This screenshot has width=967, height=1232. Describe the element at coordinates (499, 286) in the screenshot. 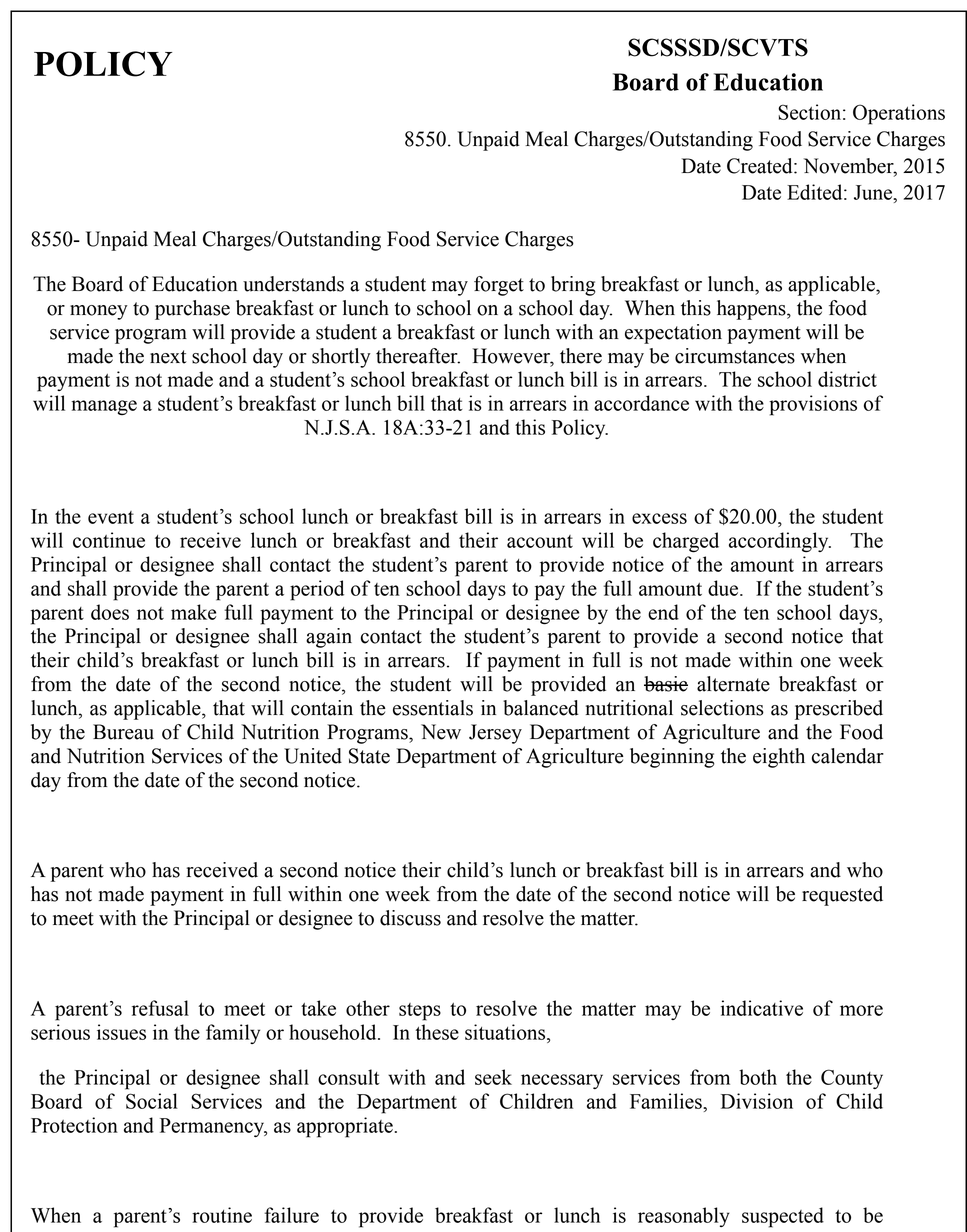

I see `forget` at that location.
